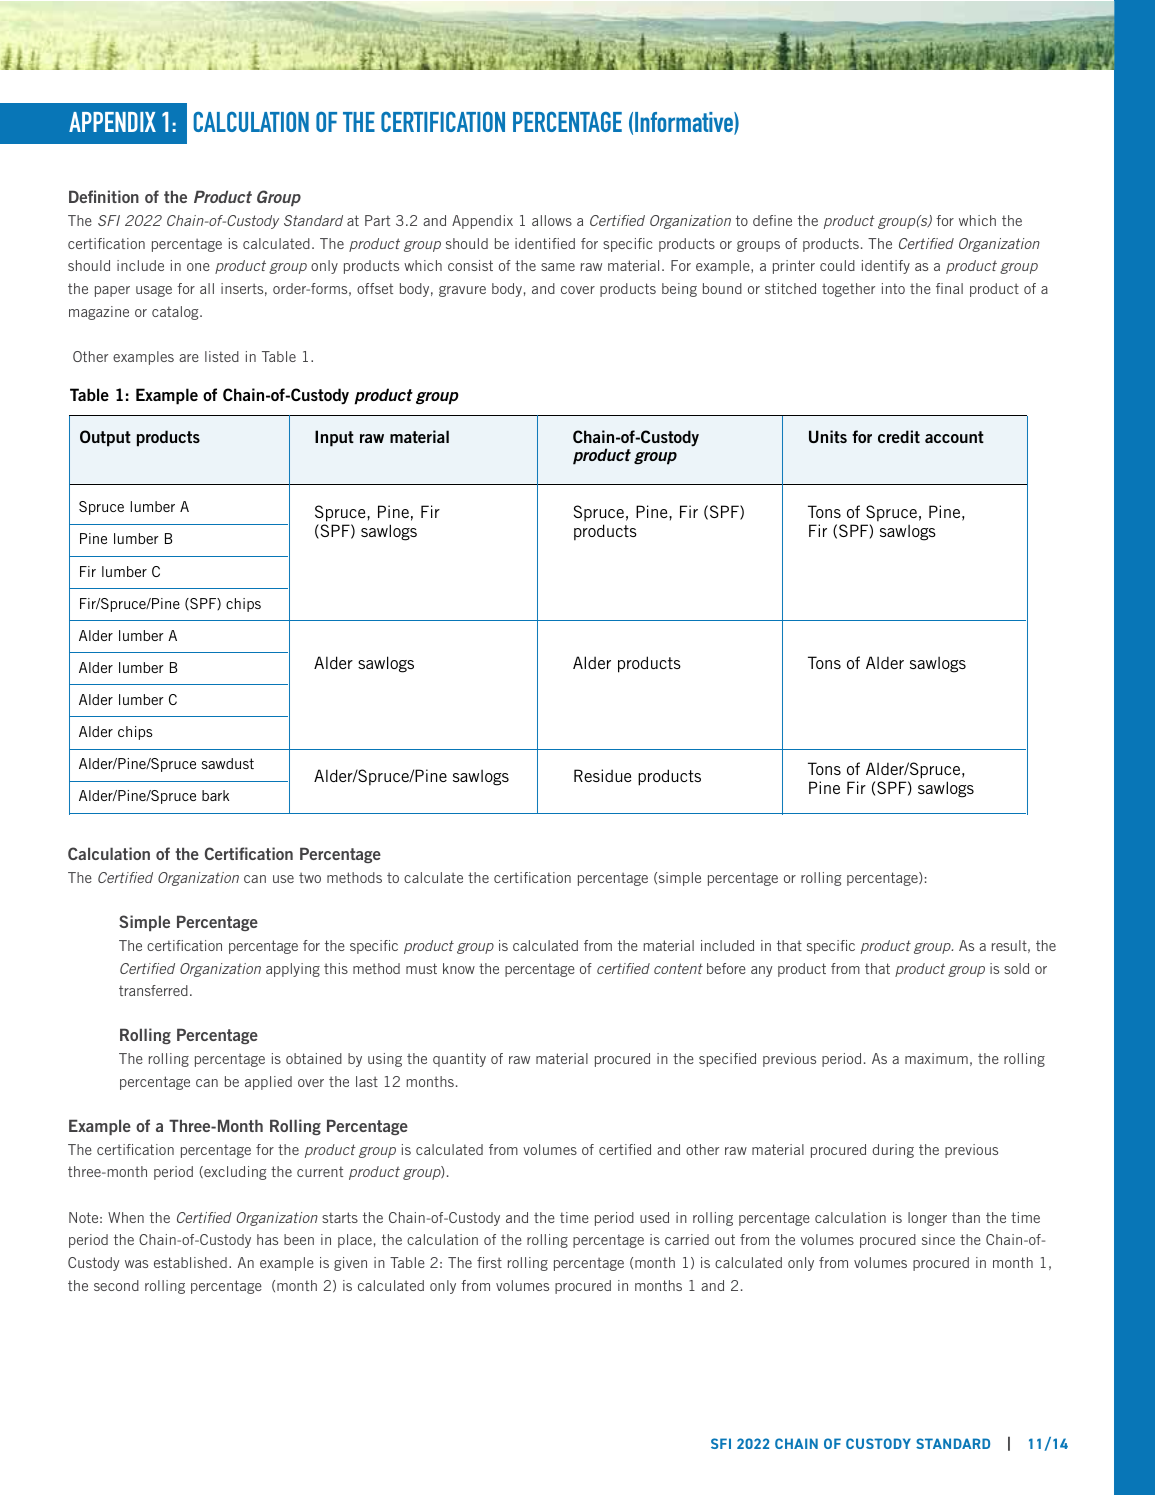 Image resolution: width=1155 pixels, height=1495 pixels. I want to click on one, so click(198, 267).
